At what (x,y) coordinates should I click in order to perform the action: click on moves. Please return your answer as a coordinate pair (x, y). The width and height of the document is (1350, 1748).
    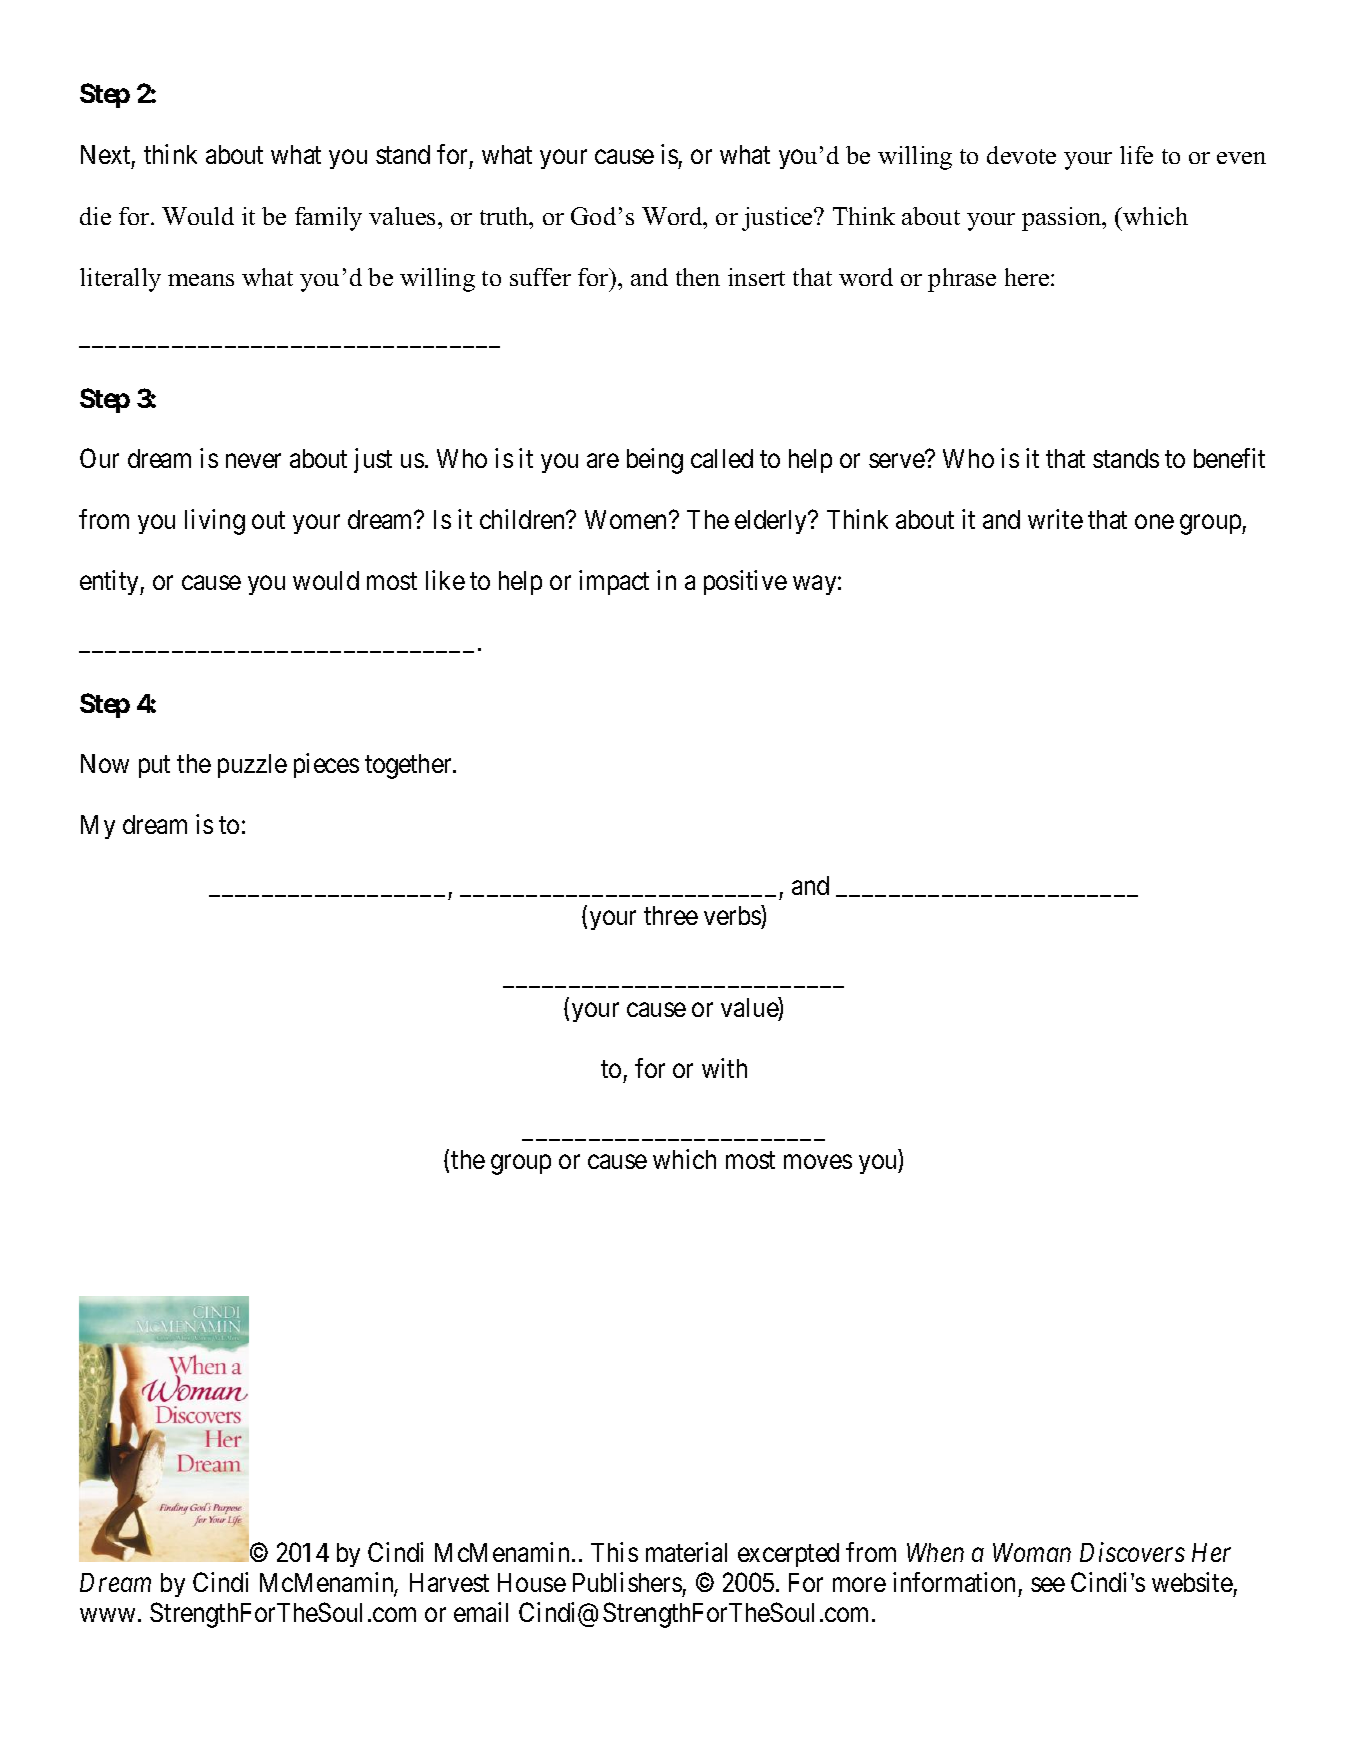
    Looking at the image, I should click on (818, 1162).
